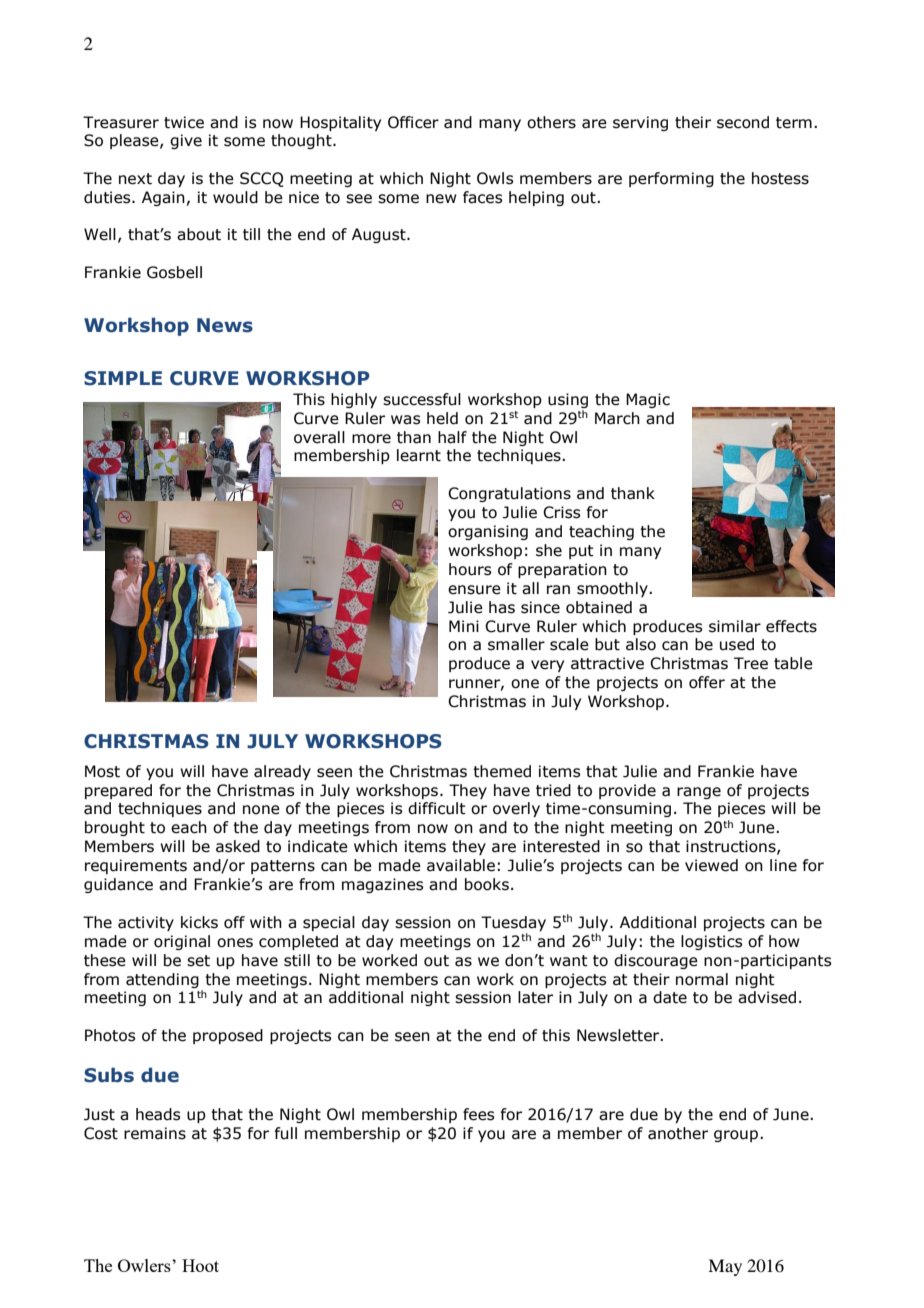 Image resolution: width=924 pixels, height=1308 pixels. Describe the element at coordinates (464, 626) in the screenshot. I see `Mini` at that location.
